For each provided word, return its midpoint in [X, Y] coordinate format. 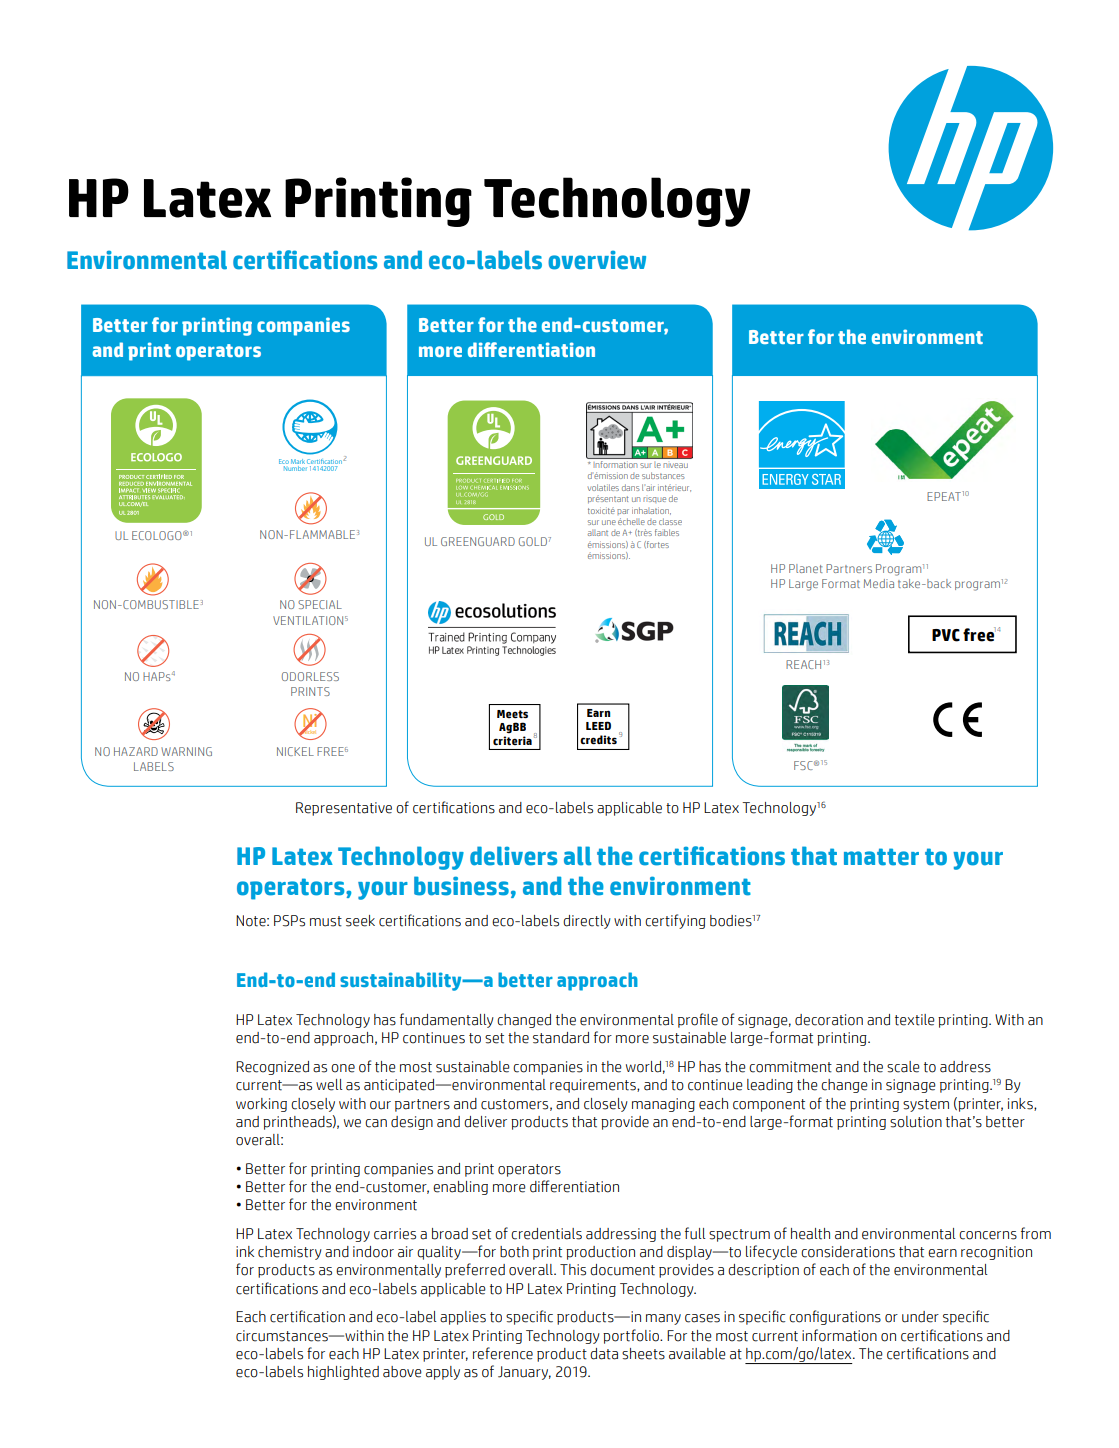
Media [879, 583]
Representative [344, 809]
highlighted [343, 1373]
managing [663, 1105]
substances [663, 475]
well [329, 1085]
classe [670, 521]
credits [598, 740]
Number [295, 468]
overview [597, 260]
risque [654, 500]
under [920, 1317]
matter [881, 857]
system [926, 1105]
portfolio [632, 1336]
